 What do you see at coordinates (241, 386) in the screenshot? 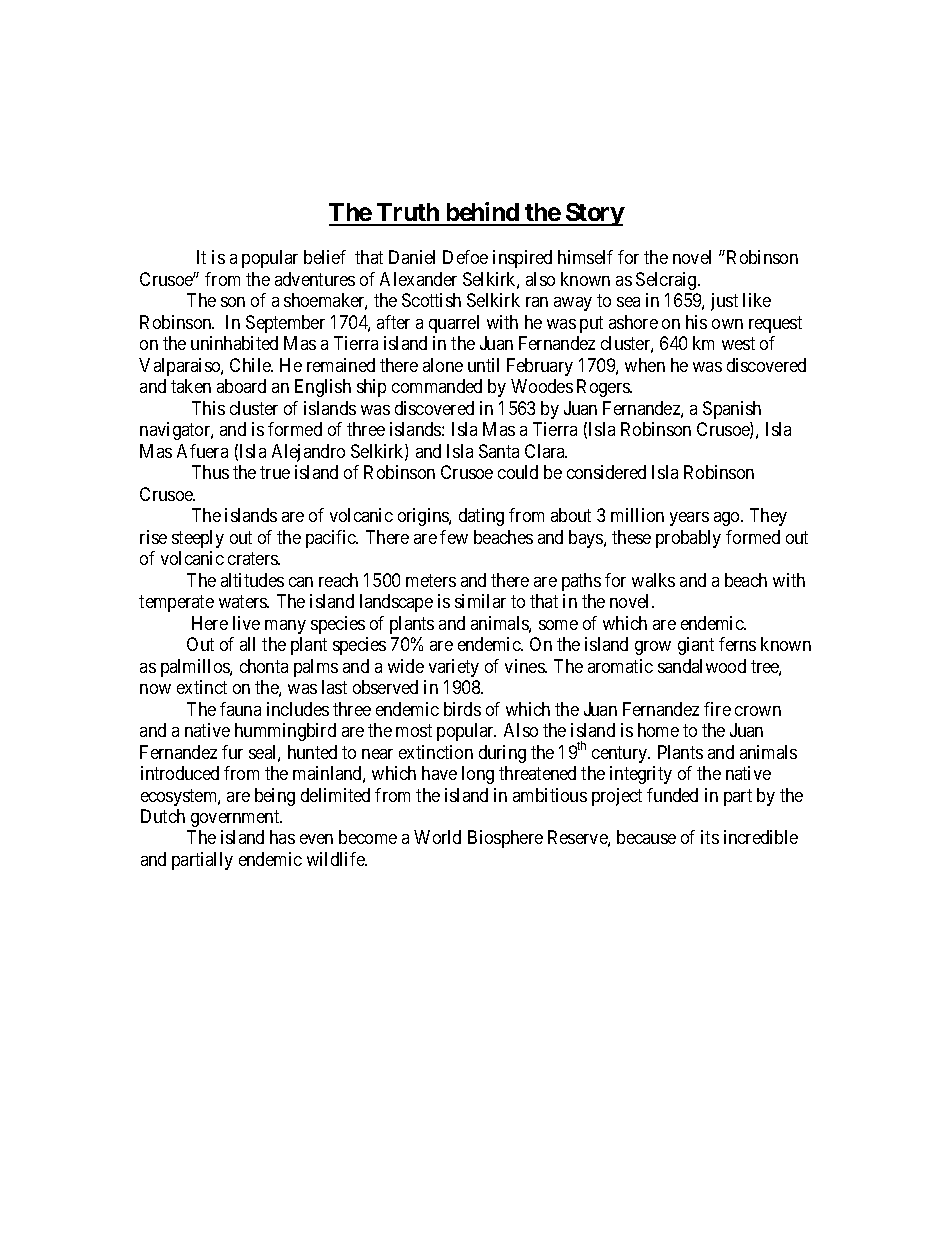
I see `aboard` at bounding box center [241, 386].
